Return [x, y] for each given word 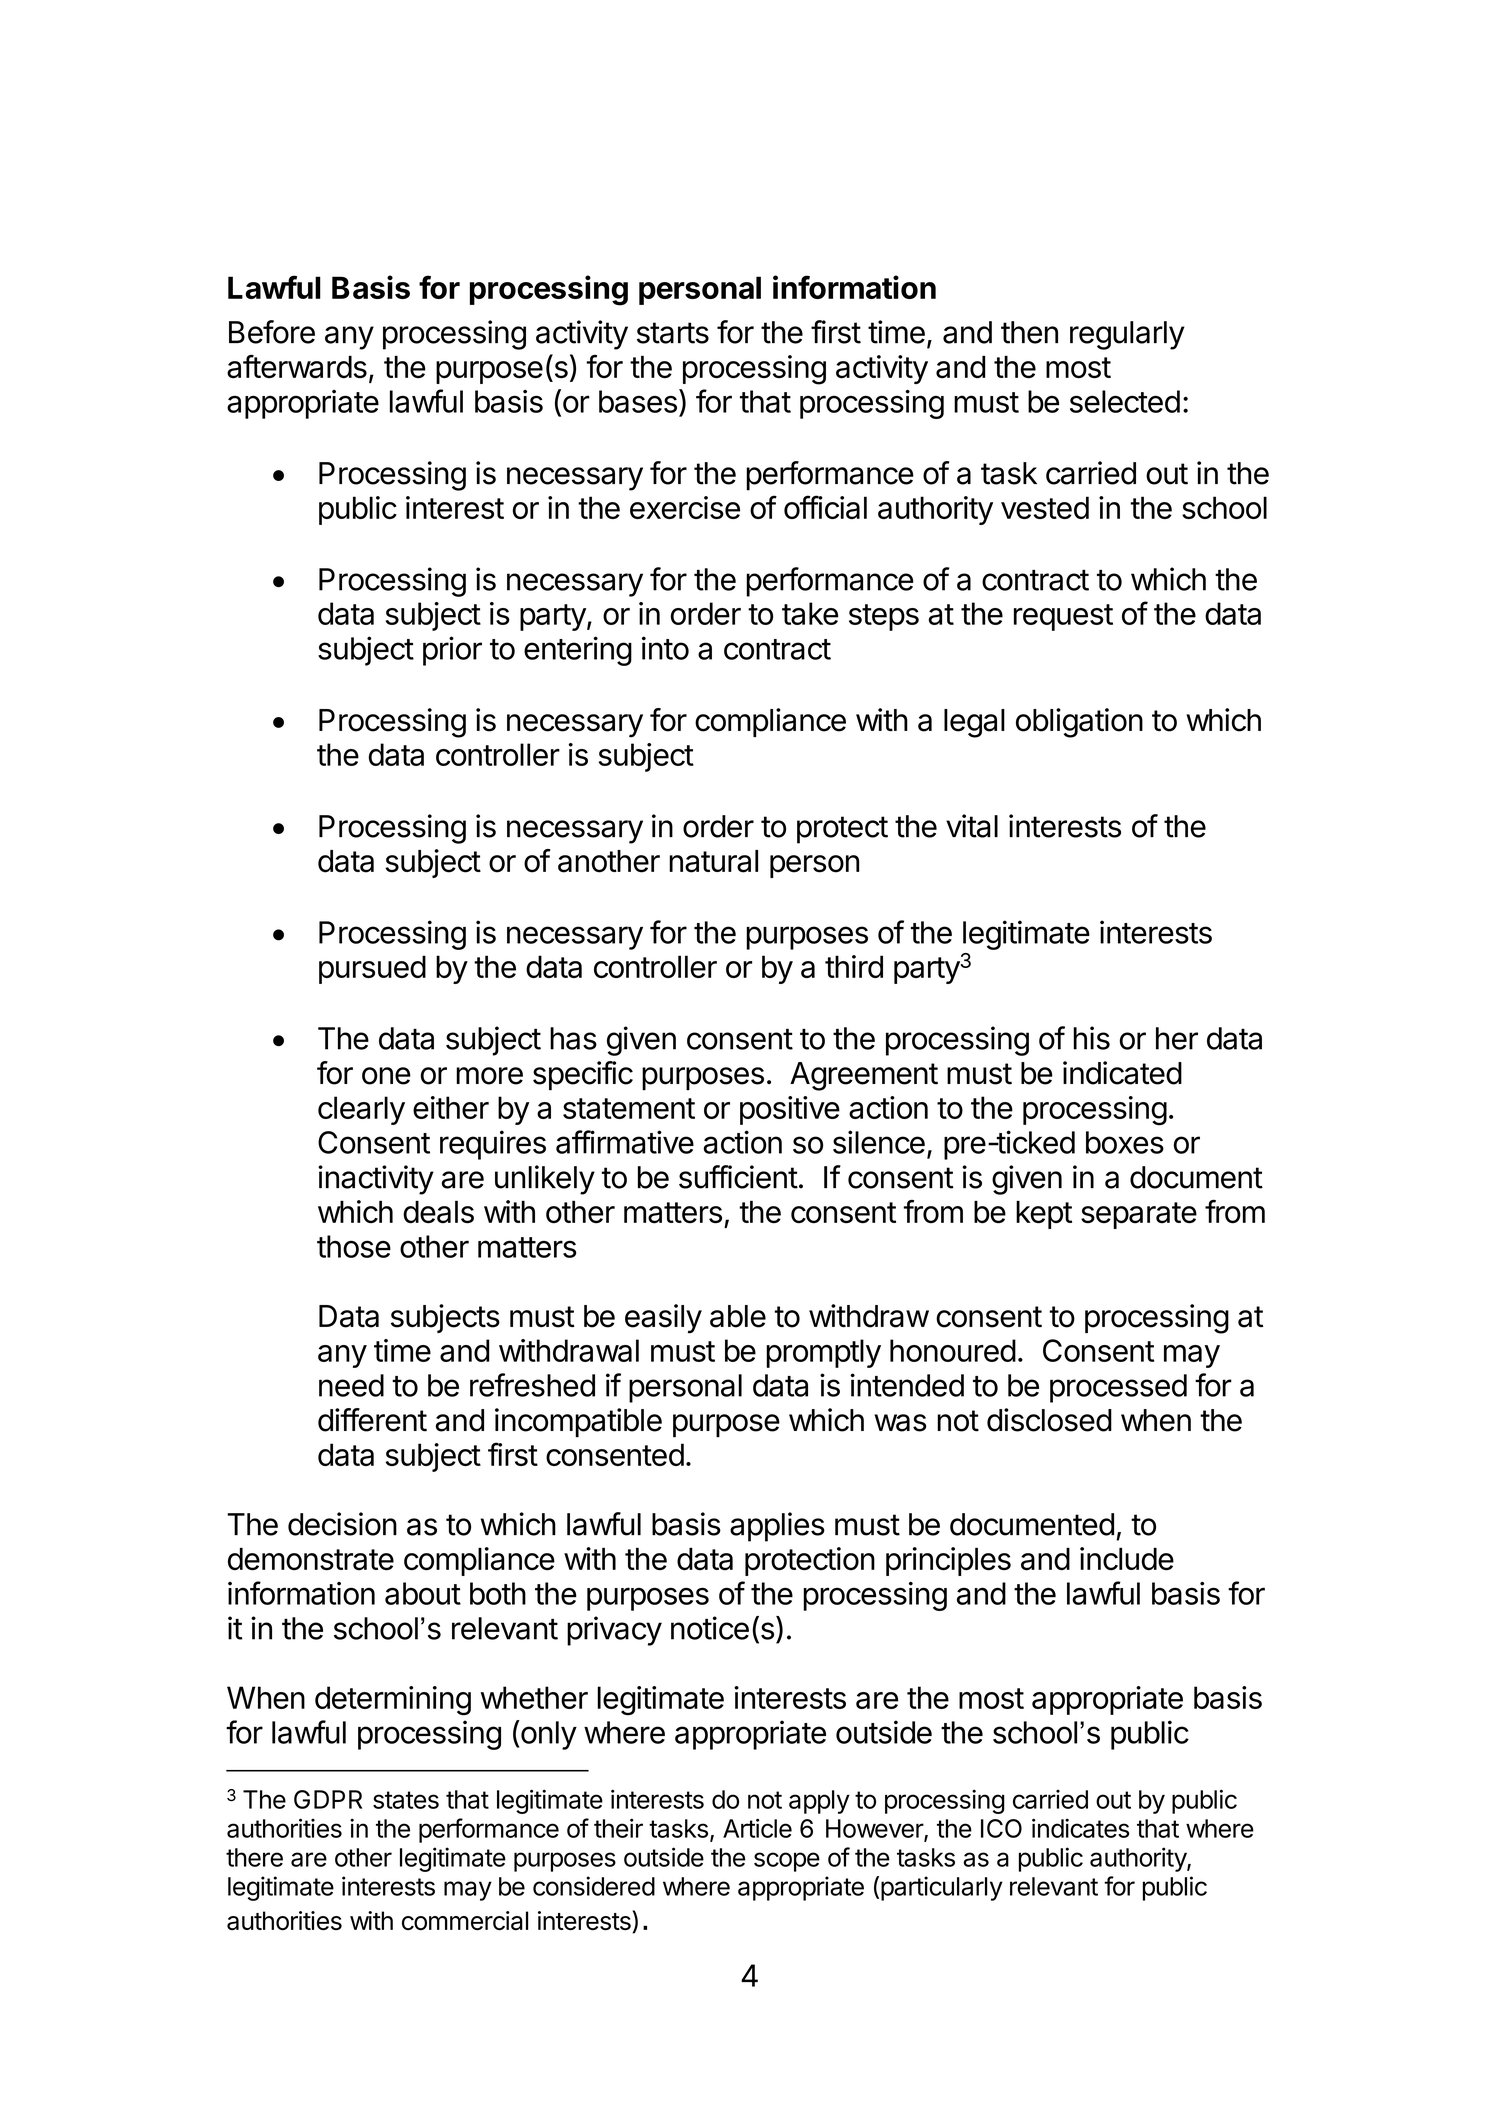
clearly [361, 1110]
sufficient [738, 1177]
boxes [1125, 1142]
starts [673, 333]
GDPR [328, 1799]
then [1029, 332]
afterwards [297, 367]
